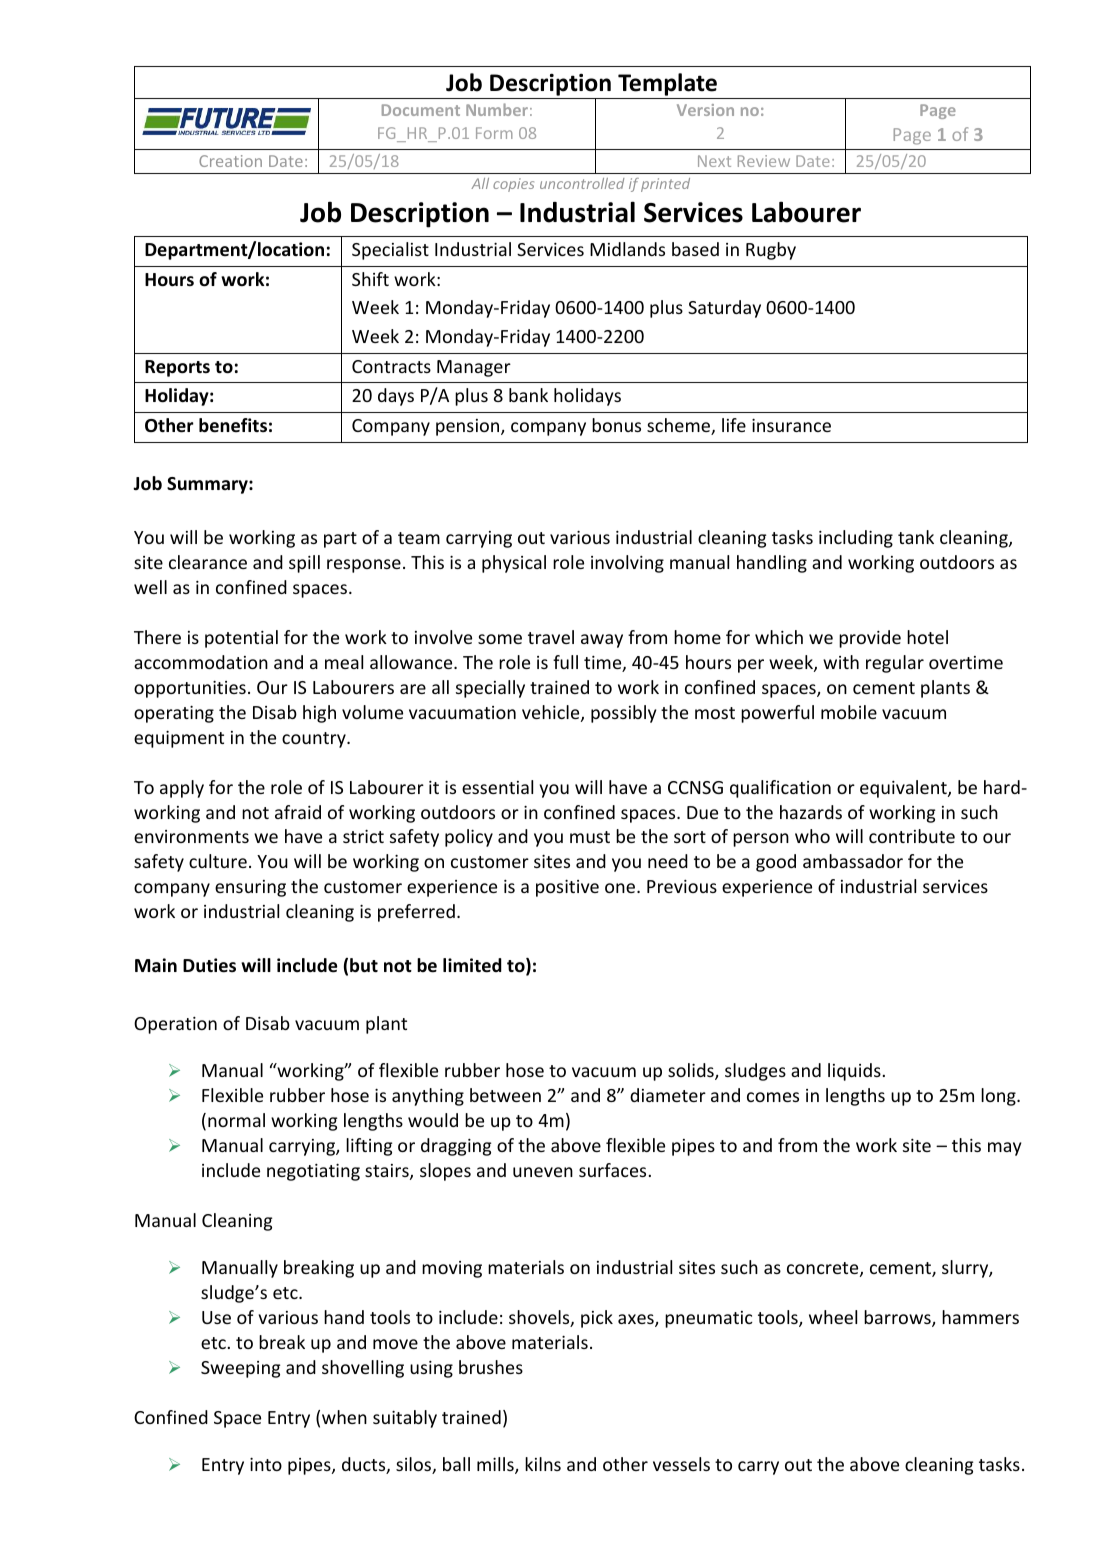 The width and height of the screenshot is (1107, 1565). I want to click on bonus, so click(616, 425).
